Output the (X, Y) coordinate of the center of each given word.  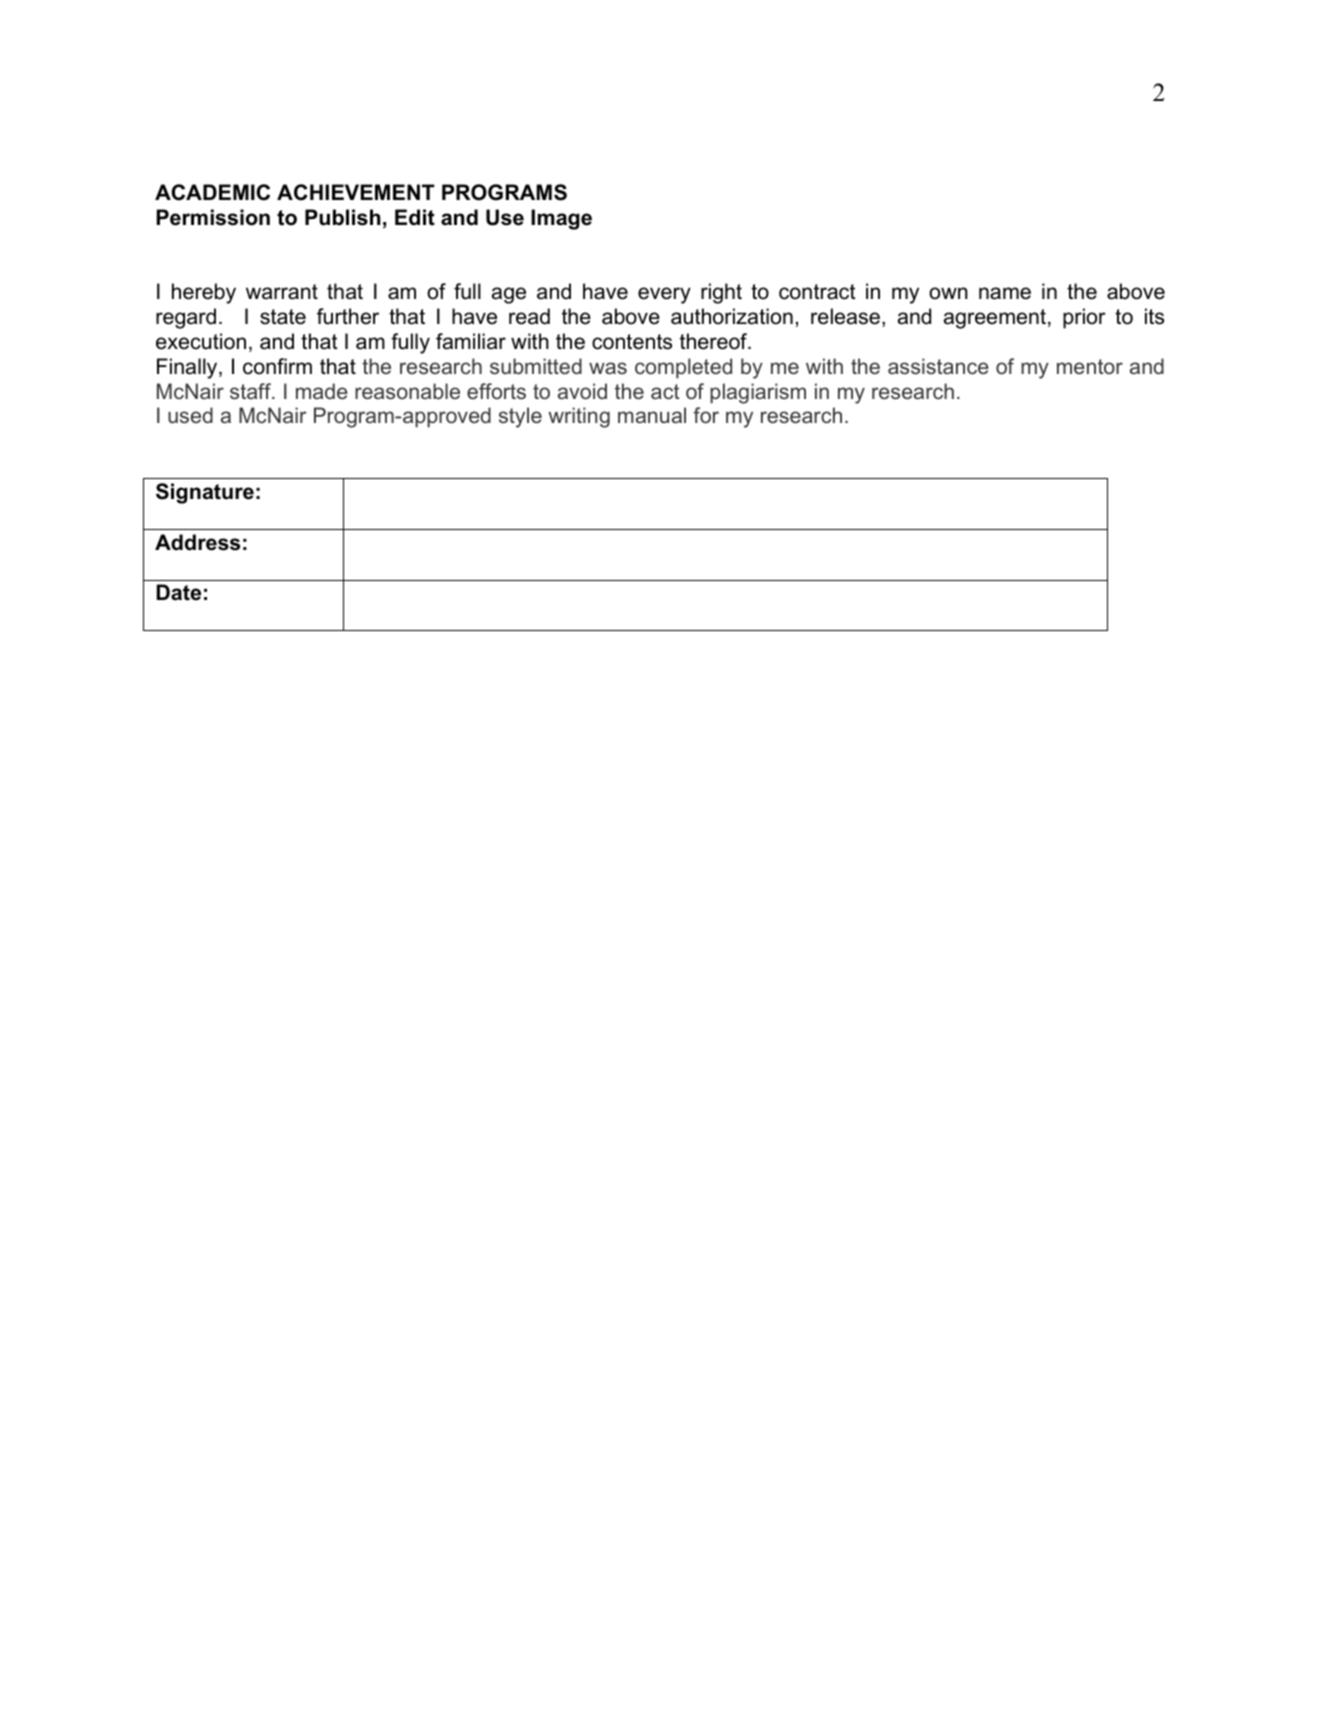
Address (197, 542)
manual (652, 415)
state (283, 317)
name (1005, 293)
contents (632, 342)
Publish (342, 217)
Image (561, 219)
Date (179, 592)
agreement (995, 319)
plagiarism (758, 393)
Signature (205, 493)
